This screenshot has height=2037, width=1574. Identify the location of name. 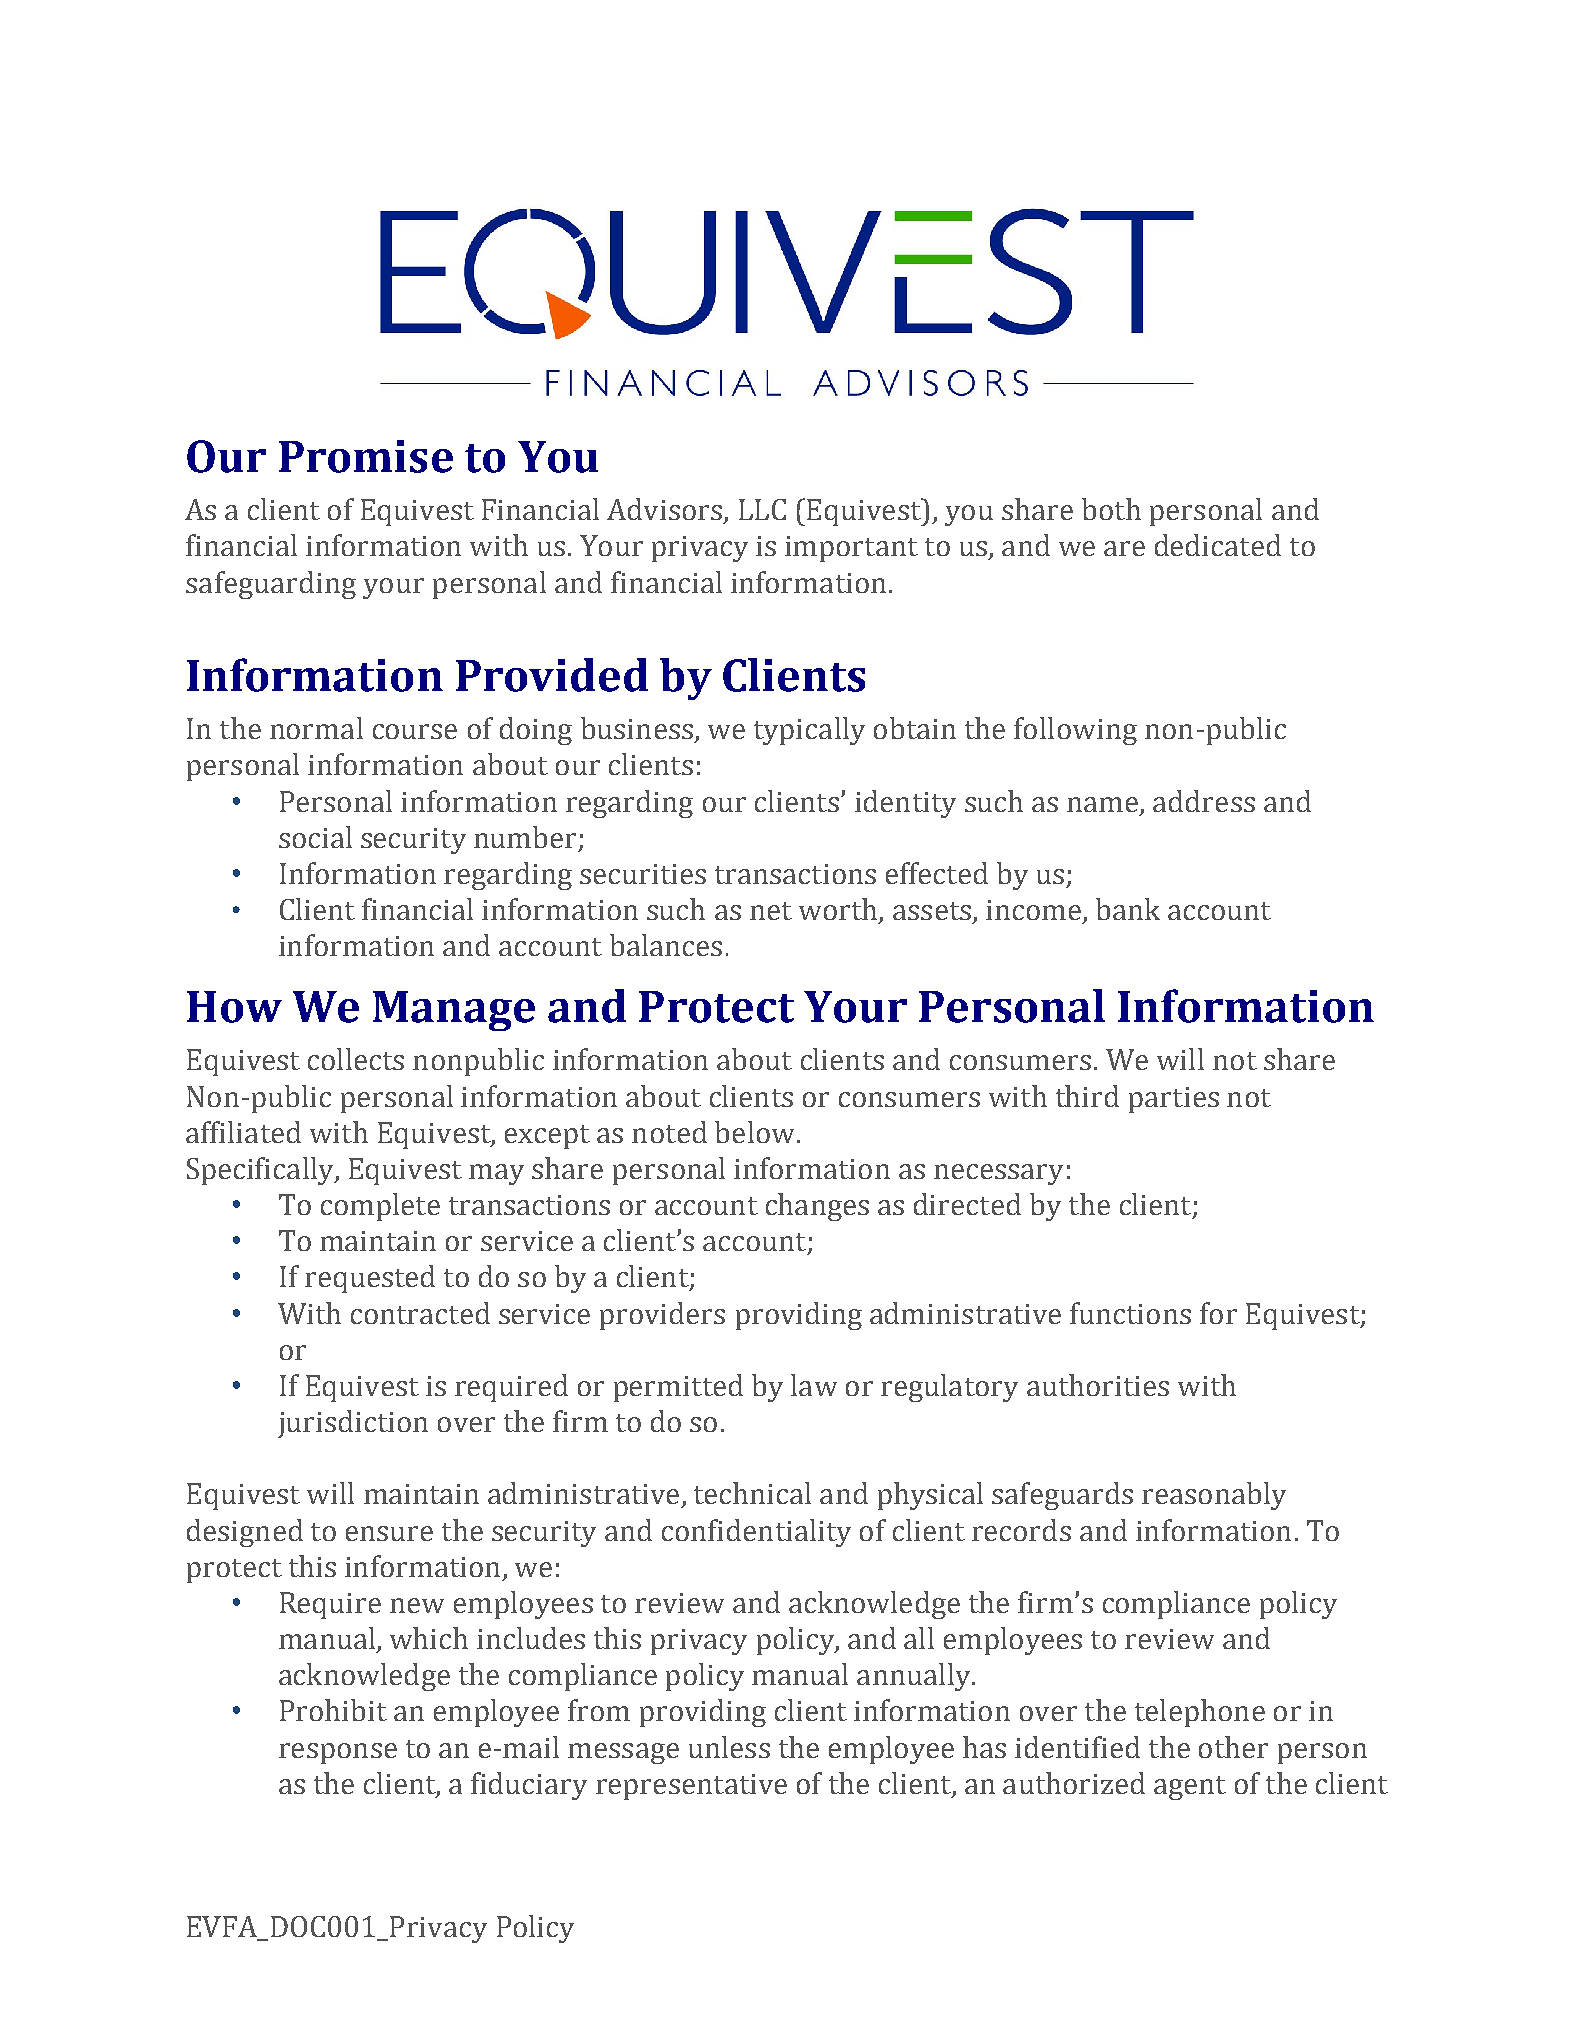
(1102, 804).
